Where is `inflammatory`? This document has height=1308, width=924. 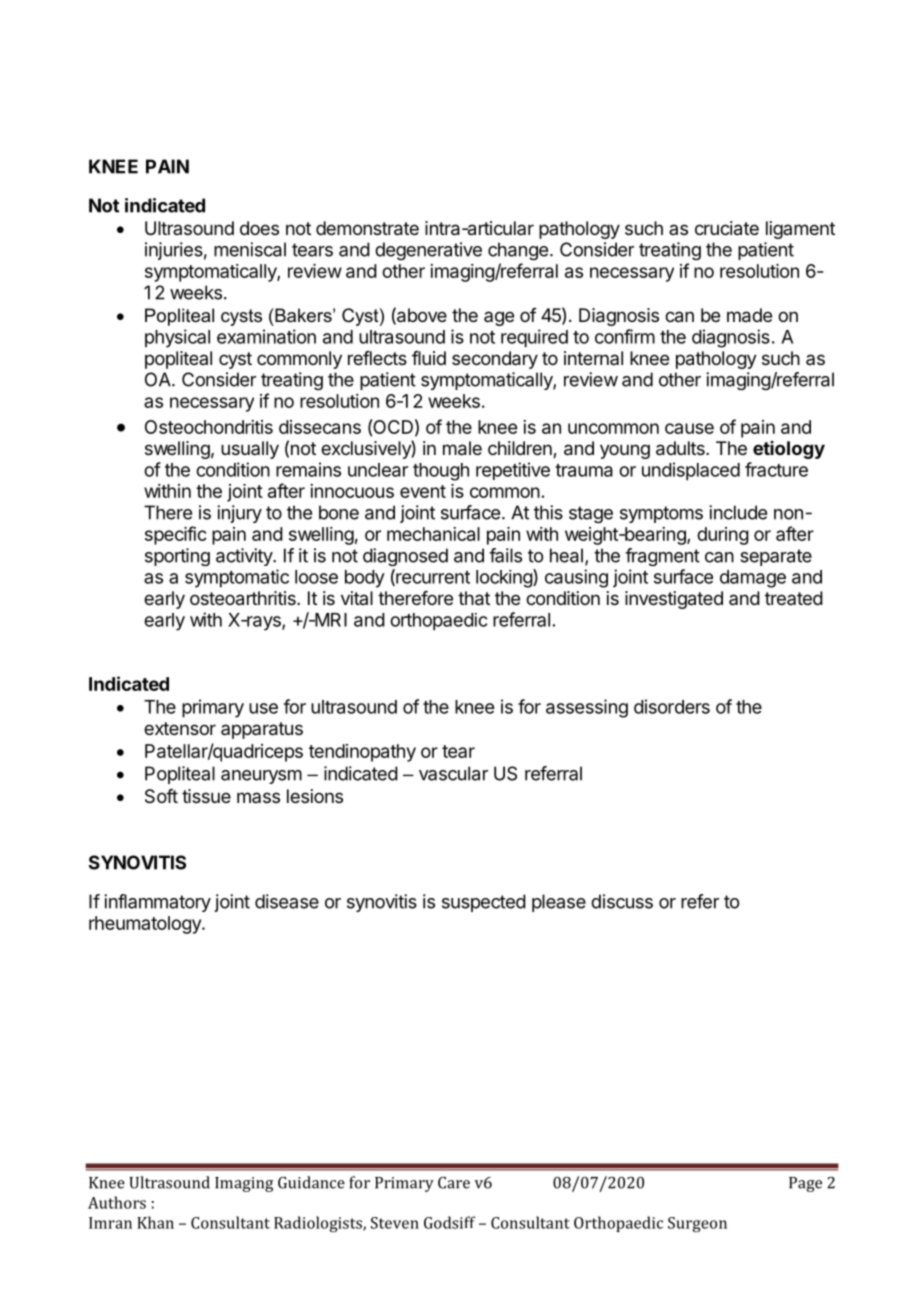
inflammatory is located at coordinates (157, 903).
